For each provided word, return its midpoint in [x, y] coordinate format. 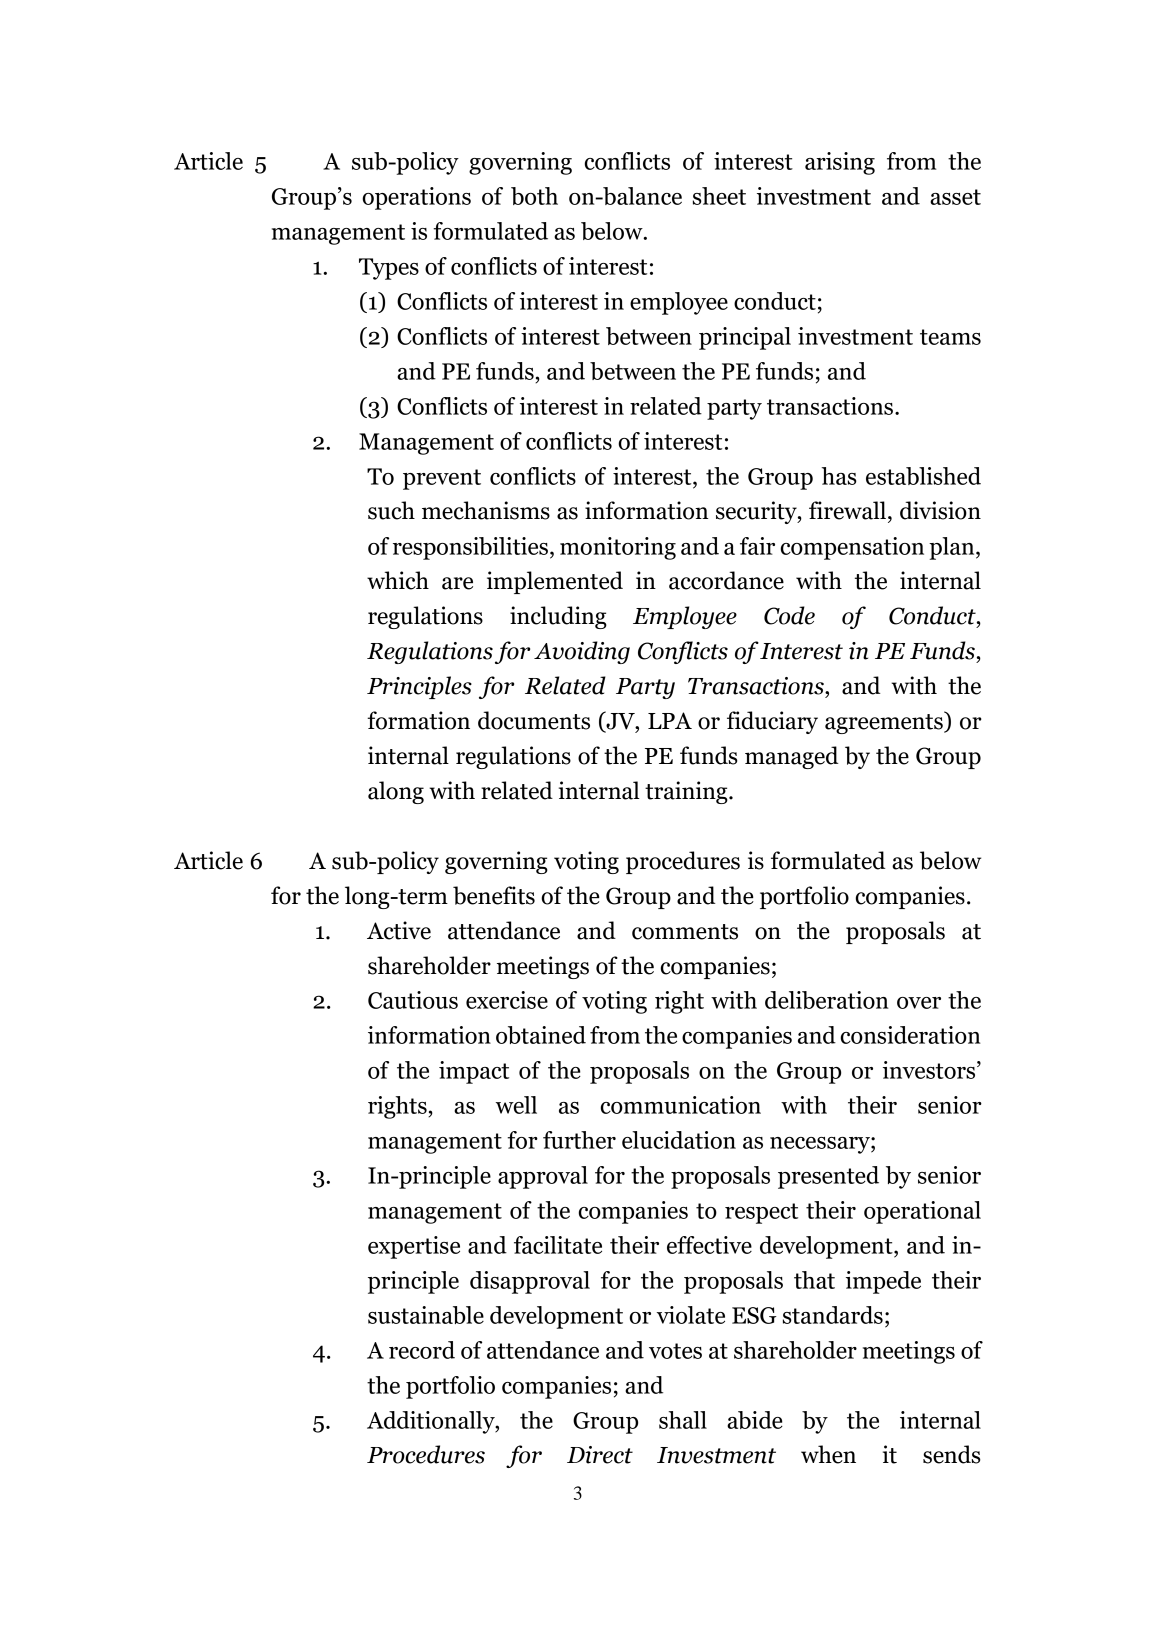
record [422, 1350]
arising [840, 163]
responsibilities [470, 548]
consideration [911, 1035]
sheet [719, 196]
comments [685, 932]
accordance [726, 580]
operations [416, 198]
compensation [852, 548]
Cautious [413, 1000]
